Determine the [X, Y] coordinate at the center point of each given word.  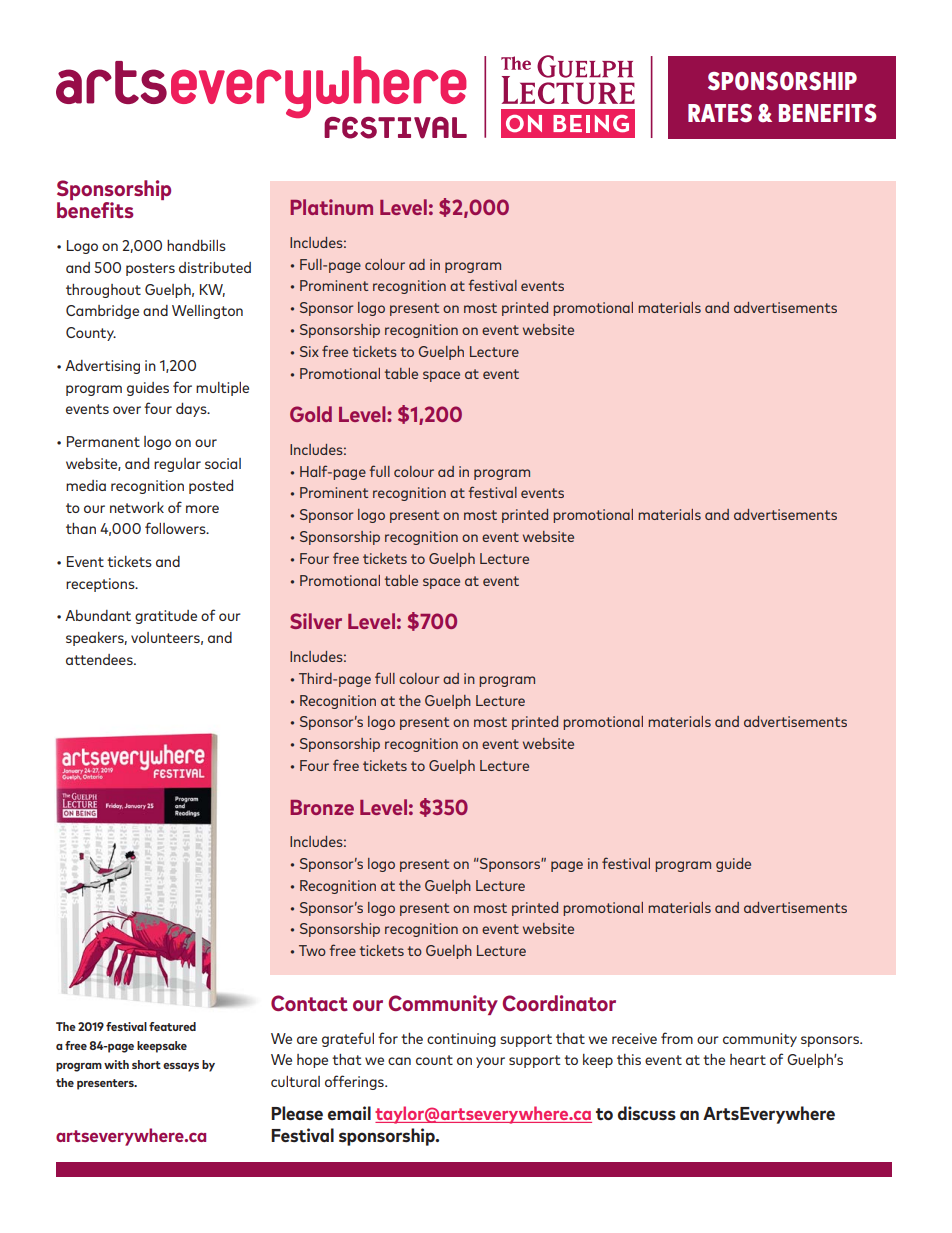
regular [177, 465]
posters [150, 269]
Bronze [322, 807]
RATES [720, 113]
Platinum [331, 207]
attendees [100, 659]
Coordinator [559, 1003]
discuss [647, 1113]
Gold [311, 414]
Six [309, 351]
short [146, 1064]
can [399, 1061]
